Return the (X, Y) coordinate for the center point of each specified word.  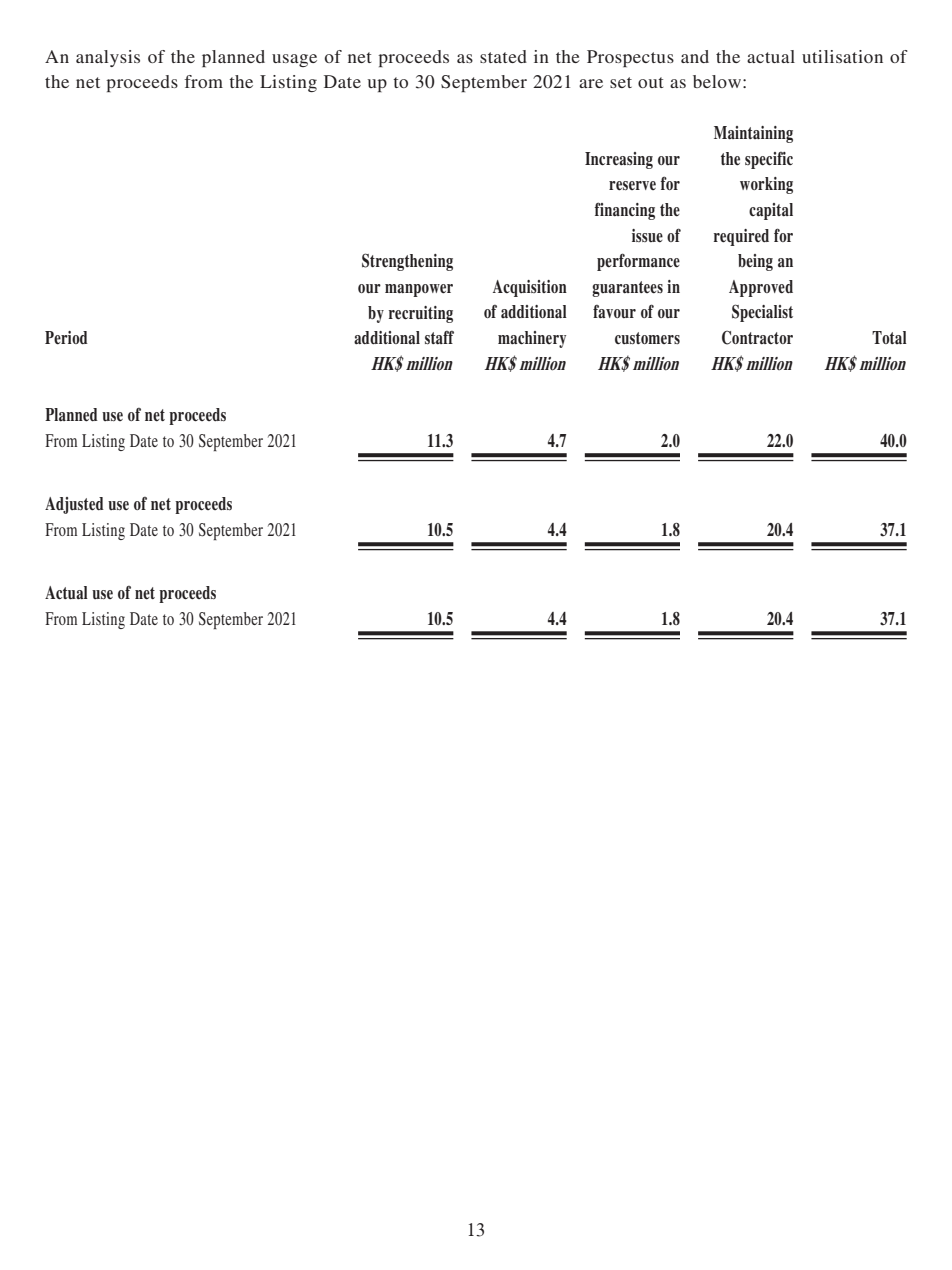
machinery (532, 339)
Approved (761, 288)
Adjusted (74, 505)
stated (503, 56)
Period (66, 338)
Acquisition (530, 288)
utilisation (842, 56)
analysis (108, 58)
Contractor (757, 337)
